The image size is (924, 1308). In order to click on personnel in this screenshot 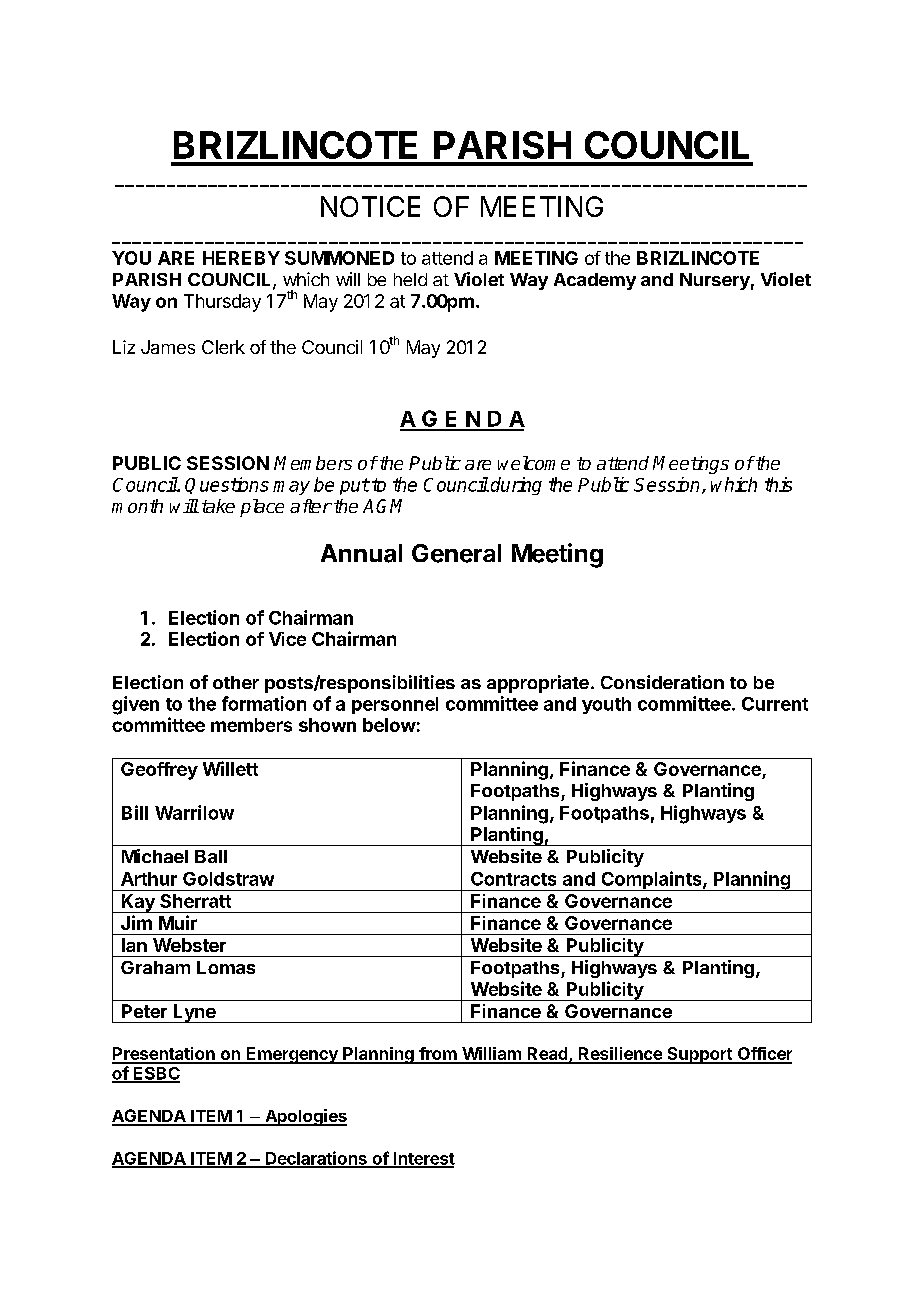, I will do `click(395, 705)`.
